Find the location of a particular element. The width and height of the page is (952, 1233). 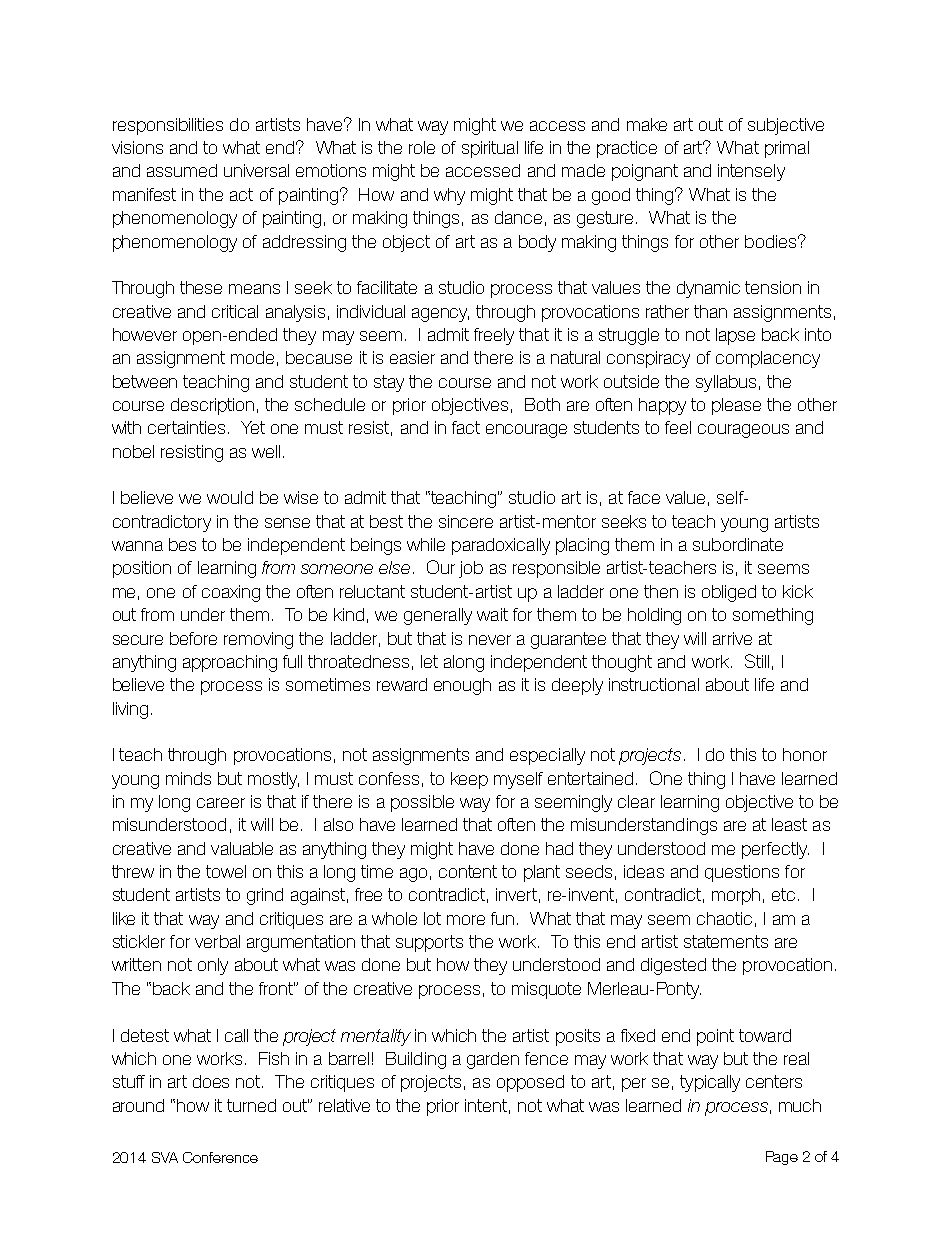

before is located at coordinates (193, 638).
